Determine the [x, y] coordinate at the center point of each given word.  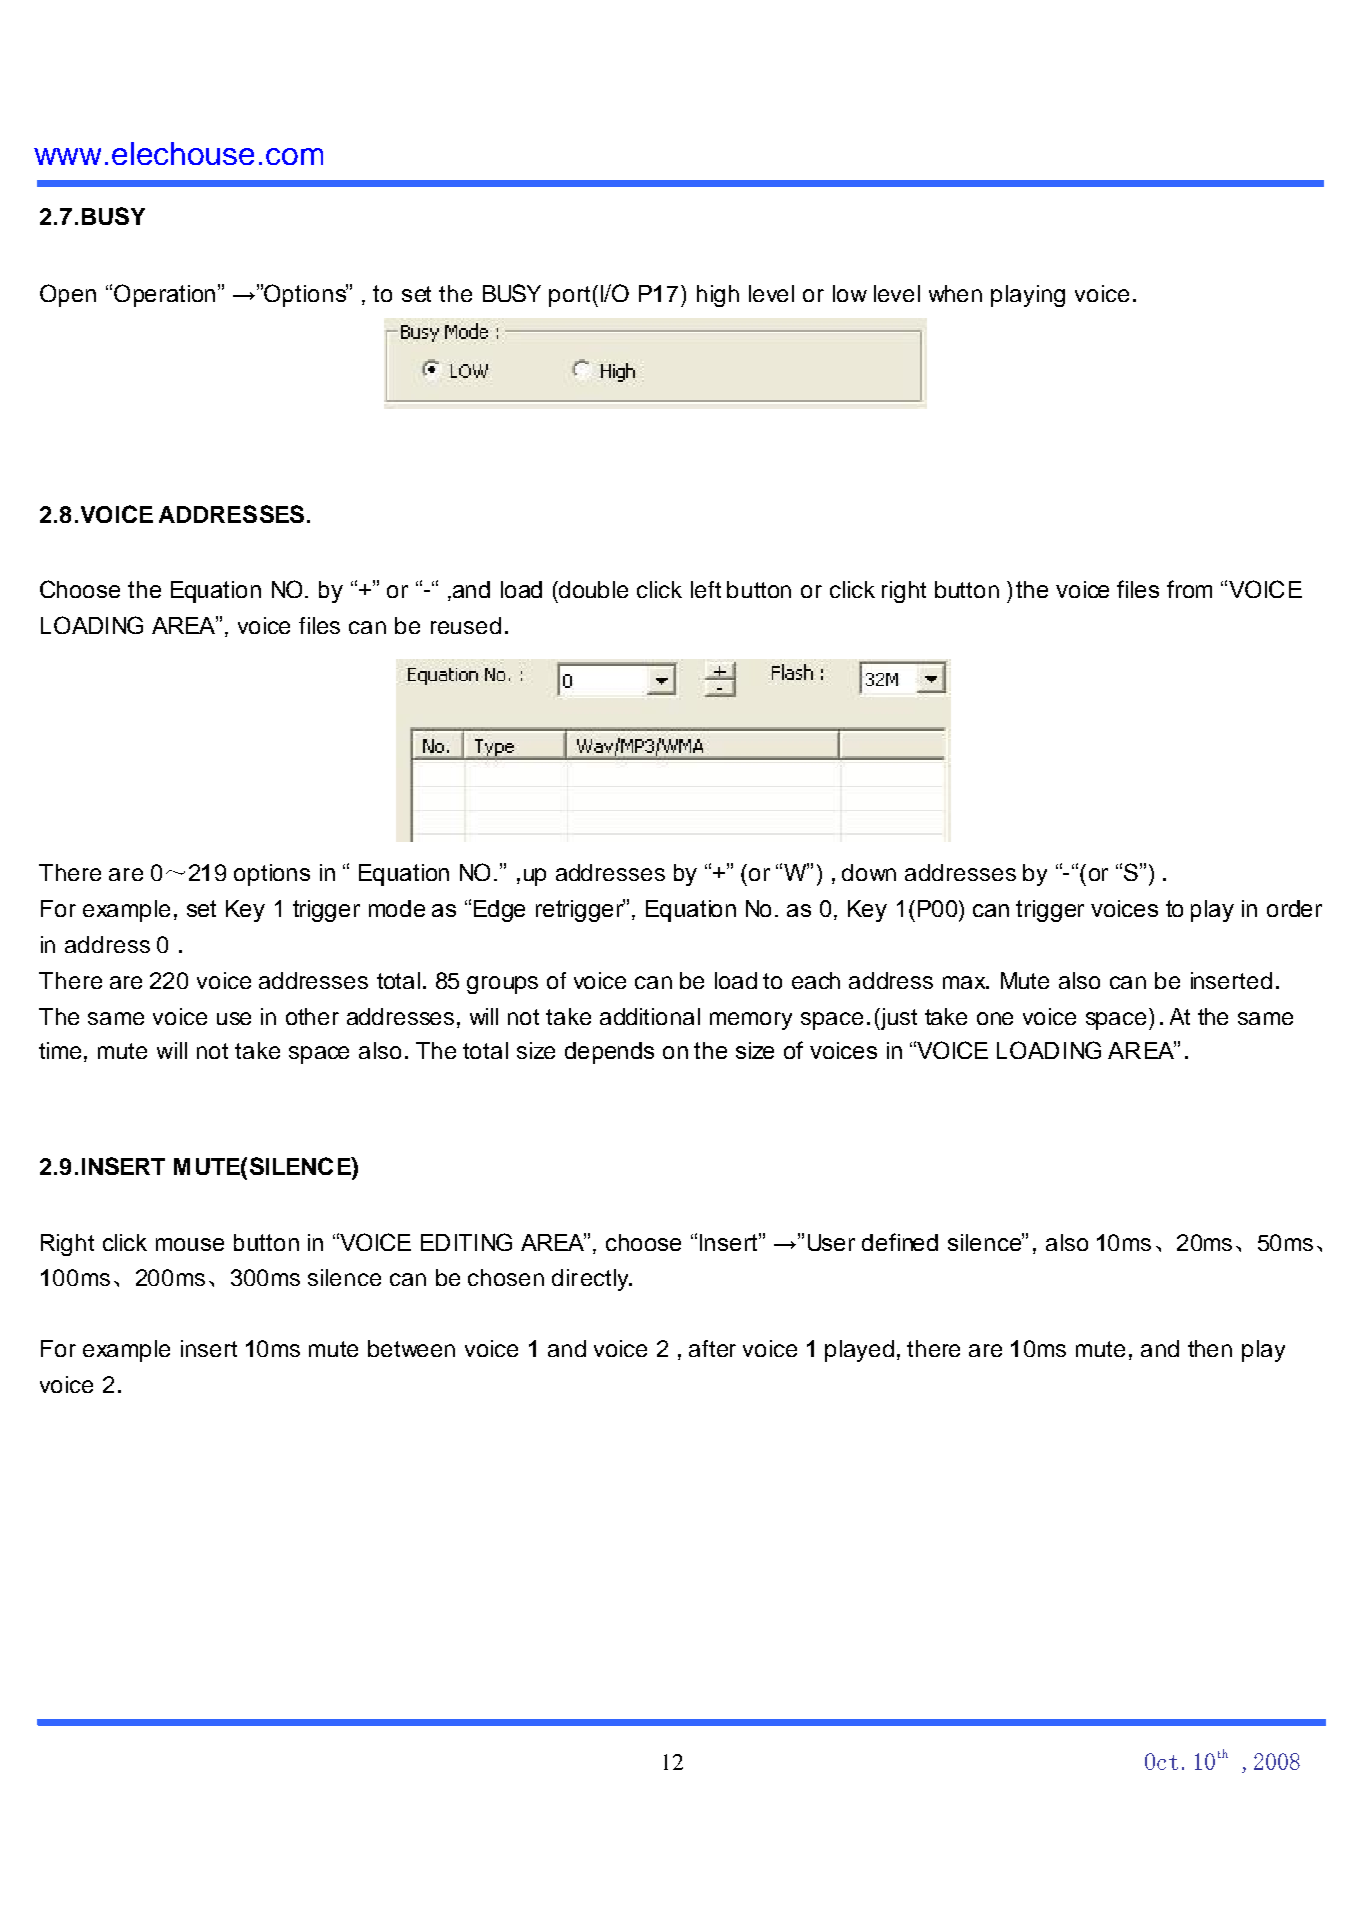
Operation [164, 295]
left [706, 589]
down [869, 872]
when [955, 293]
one [995, 1018]
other [312, 1016]
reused [466, 625]
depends [609, 1053]
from [1189, 589]
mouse [190, 1244]
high [718, 296]
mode [397, 908]
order [1294, 908]
